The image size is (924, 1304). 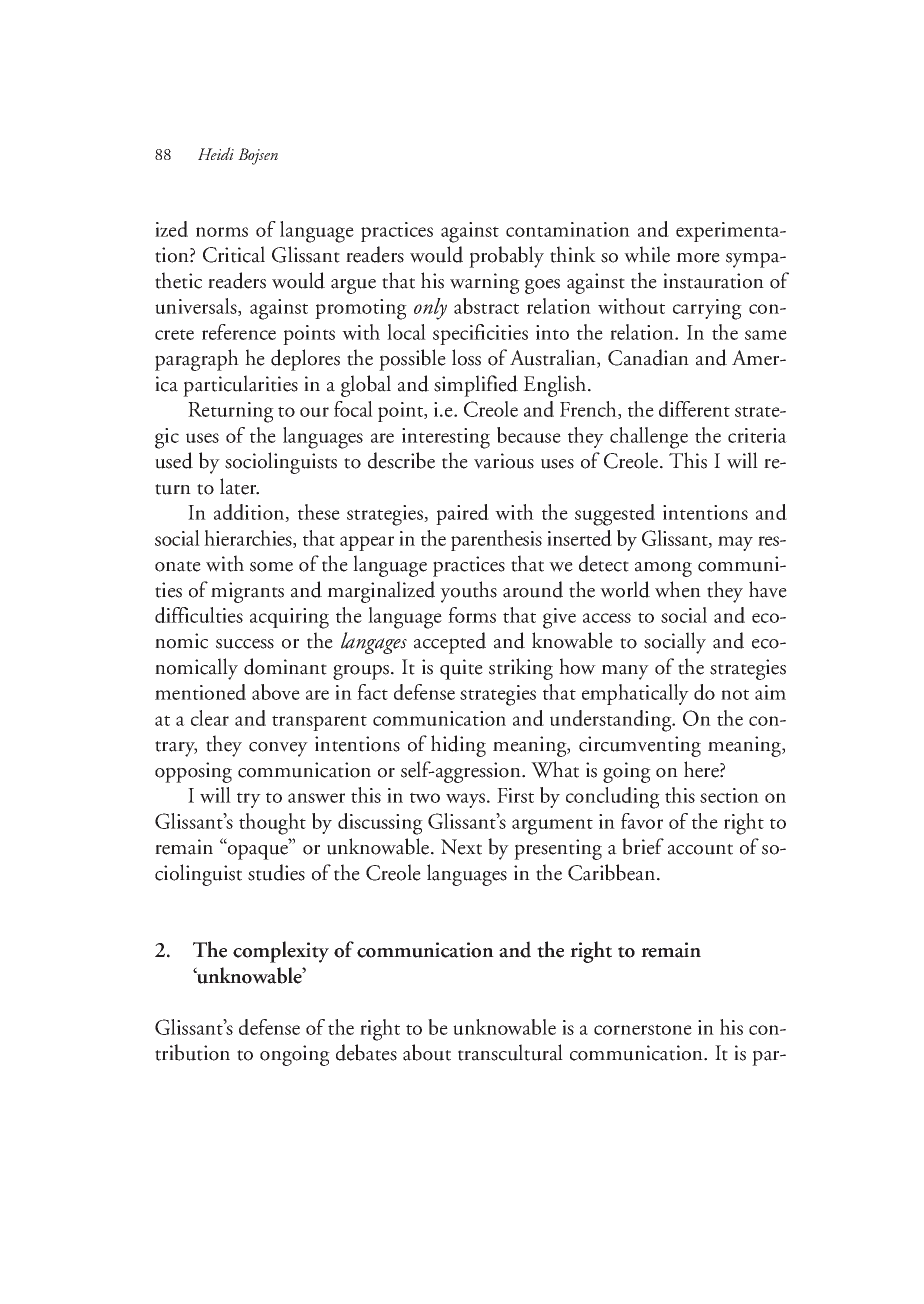 I want to click on Next, so click(x=461, y=847).
